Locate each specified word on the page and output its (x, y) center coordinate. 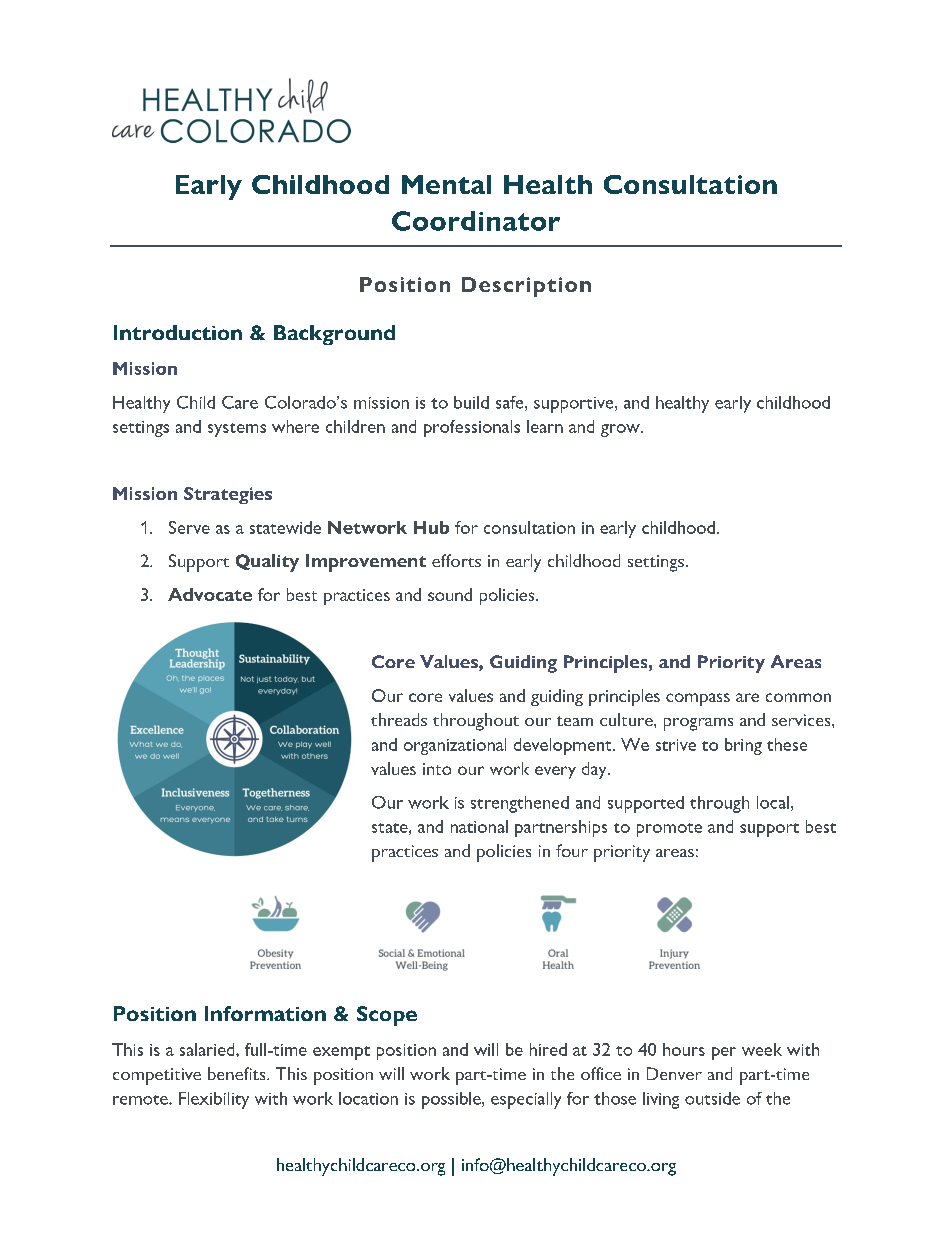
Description (526, 287)
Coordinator (476, 221)
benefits (238, 1073)
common (798, 697)
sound (450, 594)
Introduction (178, 332)
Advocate (210, 594)
